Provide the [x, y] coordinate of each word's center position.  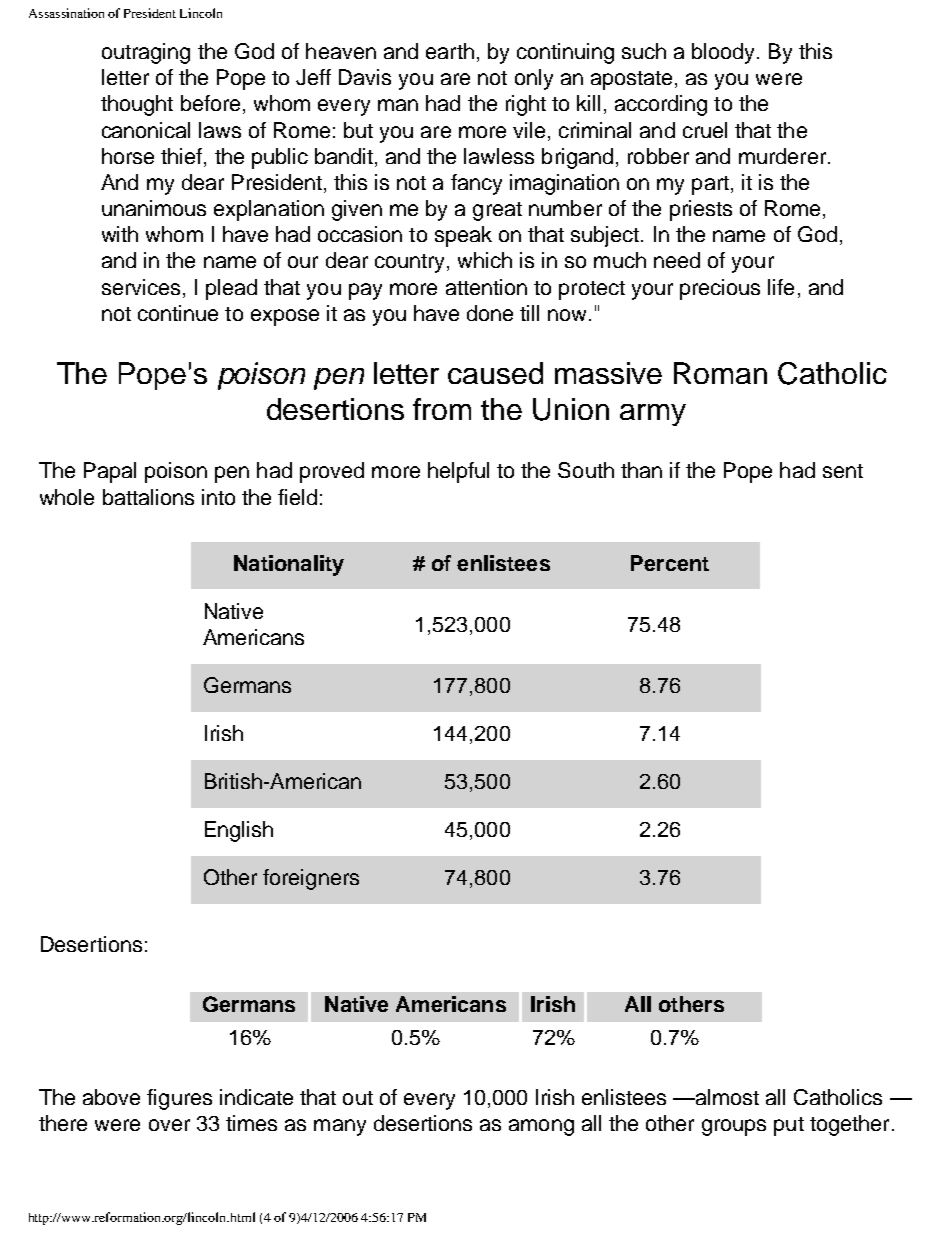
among [541, 1127]
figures [179, 1099]
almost [726, 1097]
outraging [146, 53]
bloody [725, 53]
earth [450, 51]
